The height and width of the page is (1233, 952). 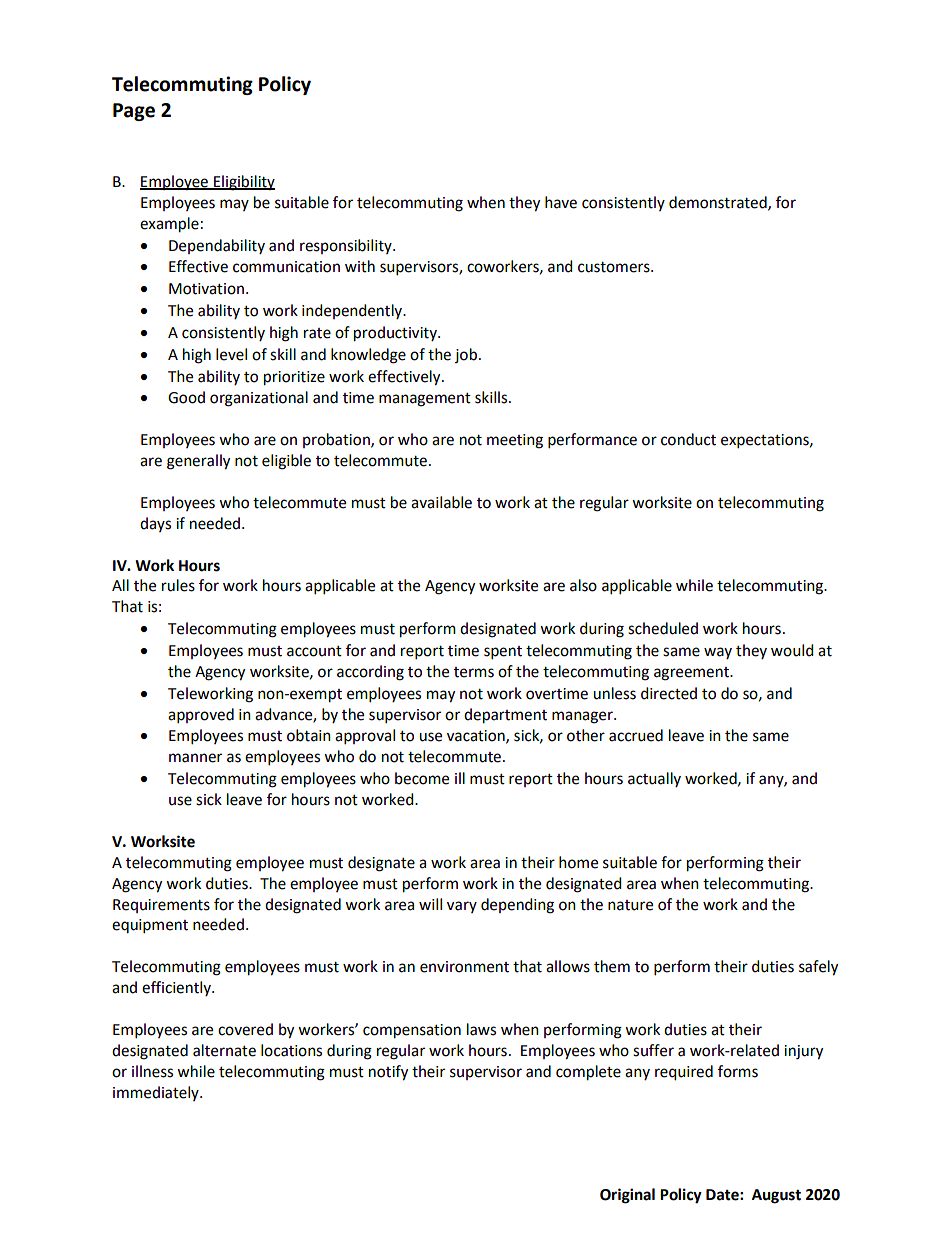 What do you see at coordinates (776, 1196) in the page?
I see `August` at bounding box center [776, 1196].
